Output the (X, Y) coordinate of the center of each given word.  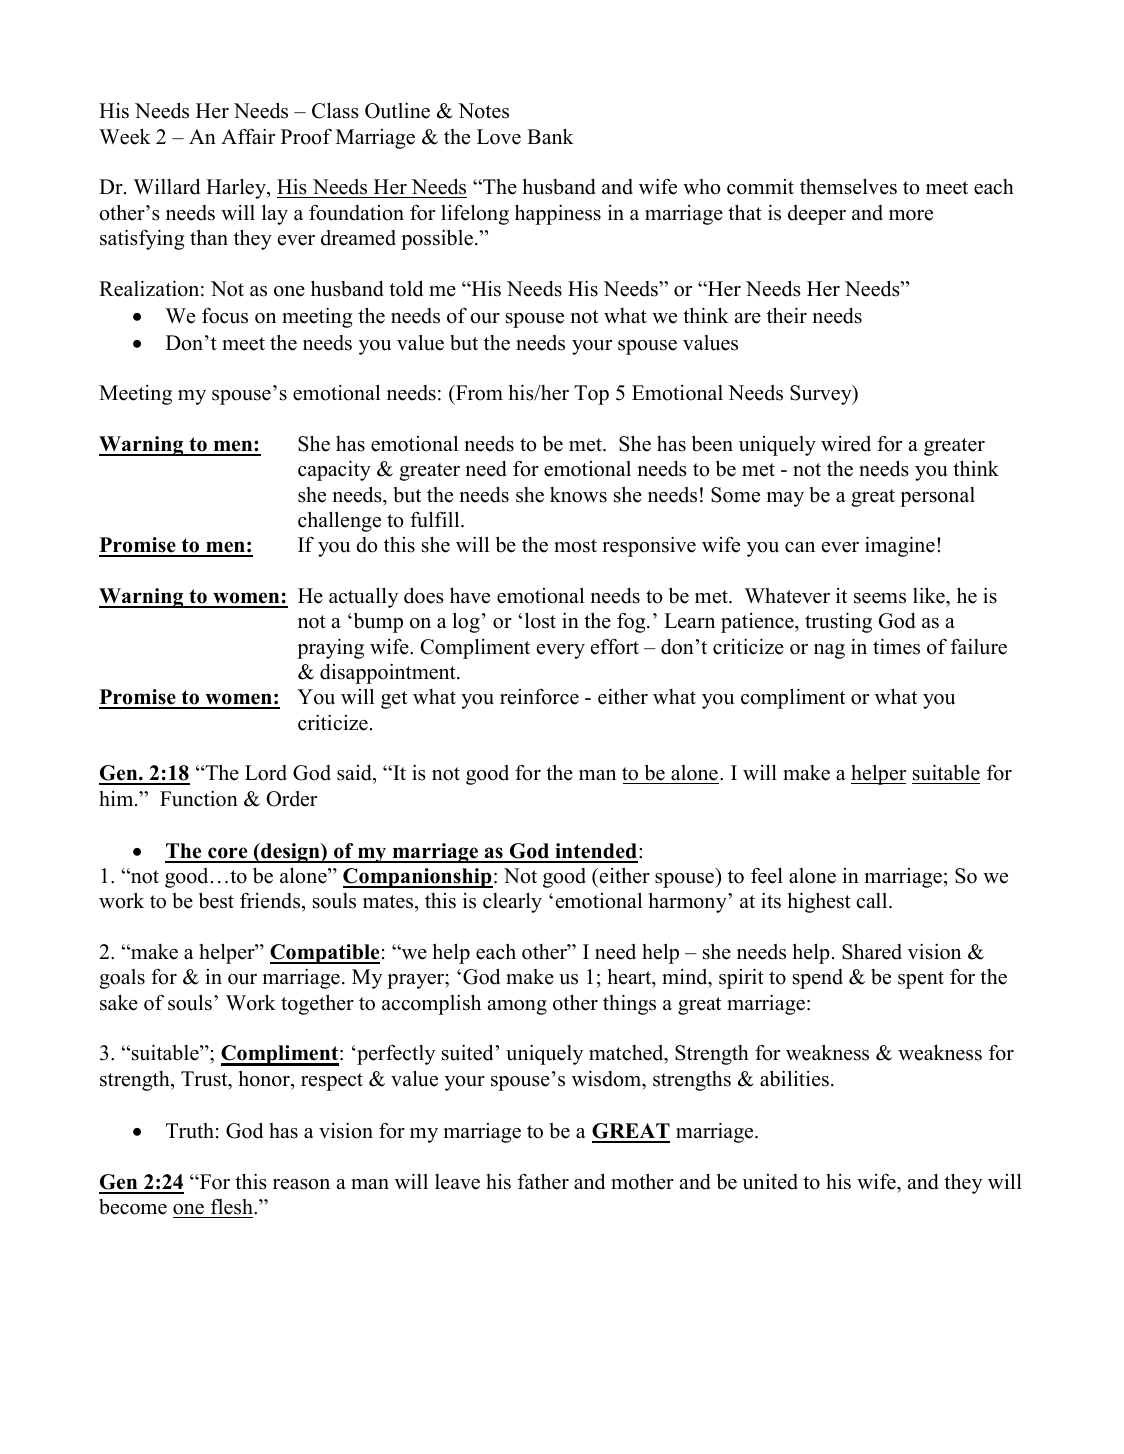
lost (540, 620)
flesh (233, 1207)
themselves (848, 186)
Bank (550, 136)
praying (330, 648)
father (543, 1181)
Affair (248, 136)
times (896, 646)
